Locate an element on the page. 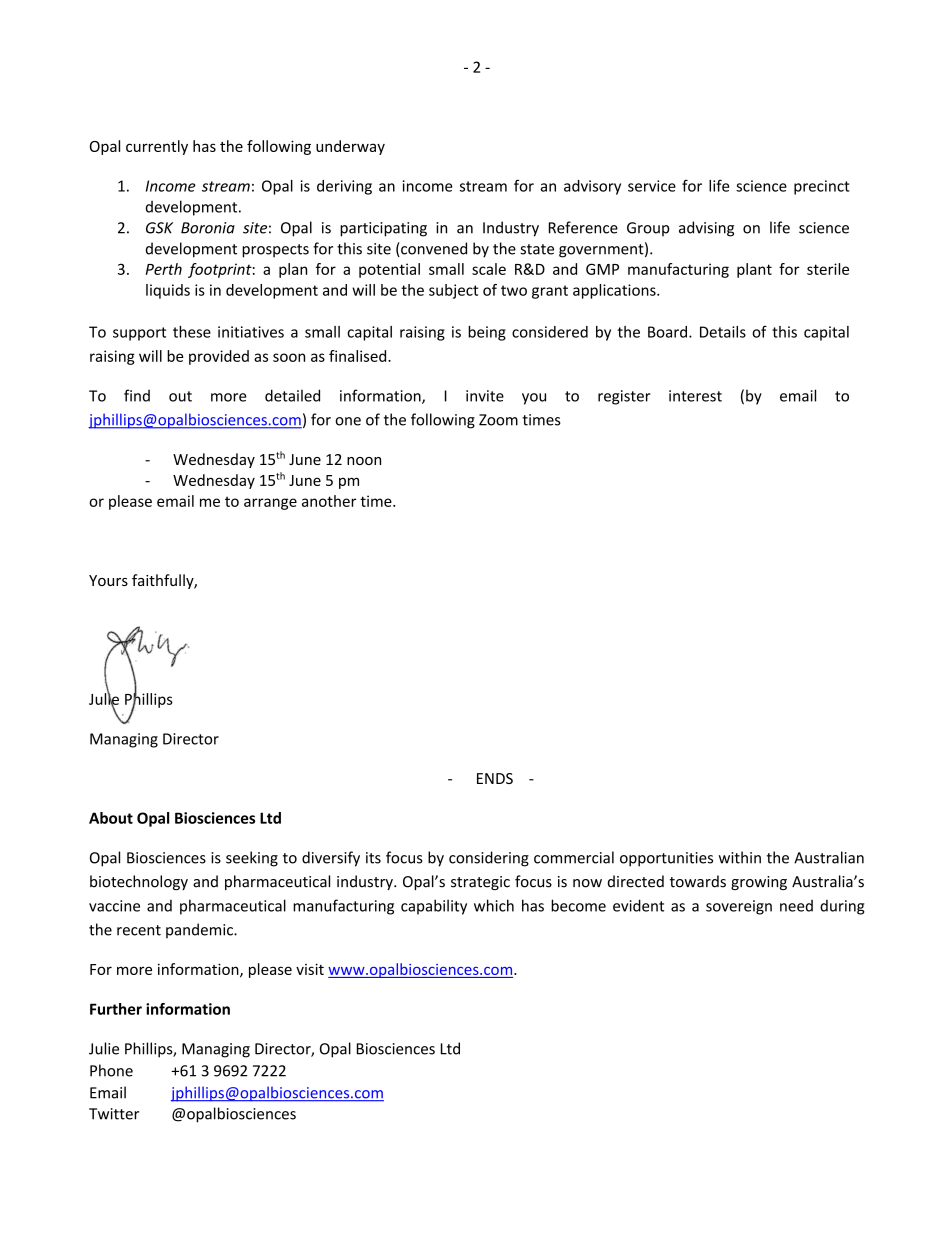  interest is located at coordinates (695, 396).
